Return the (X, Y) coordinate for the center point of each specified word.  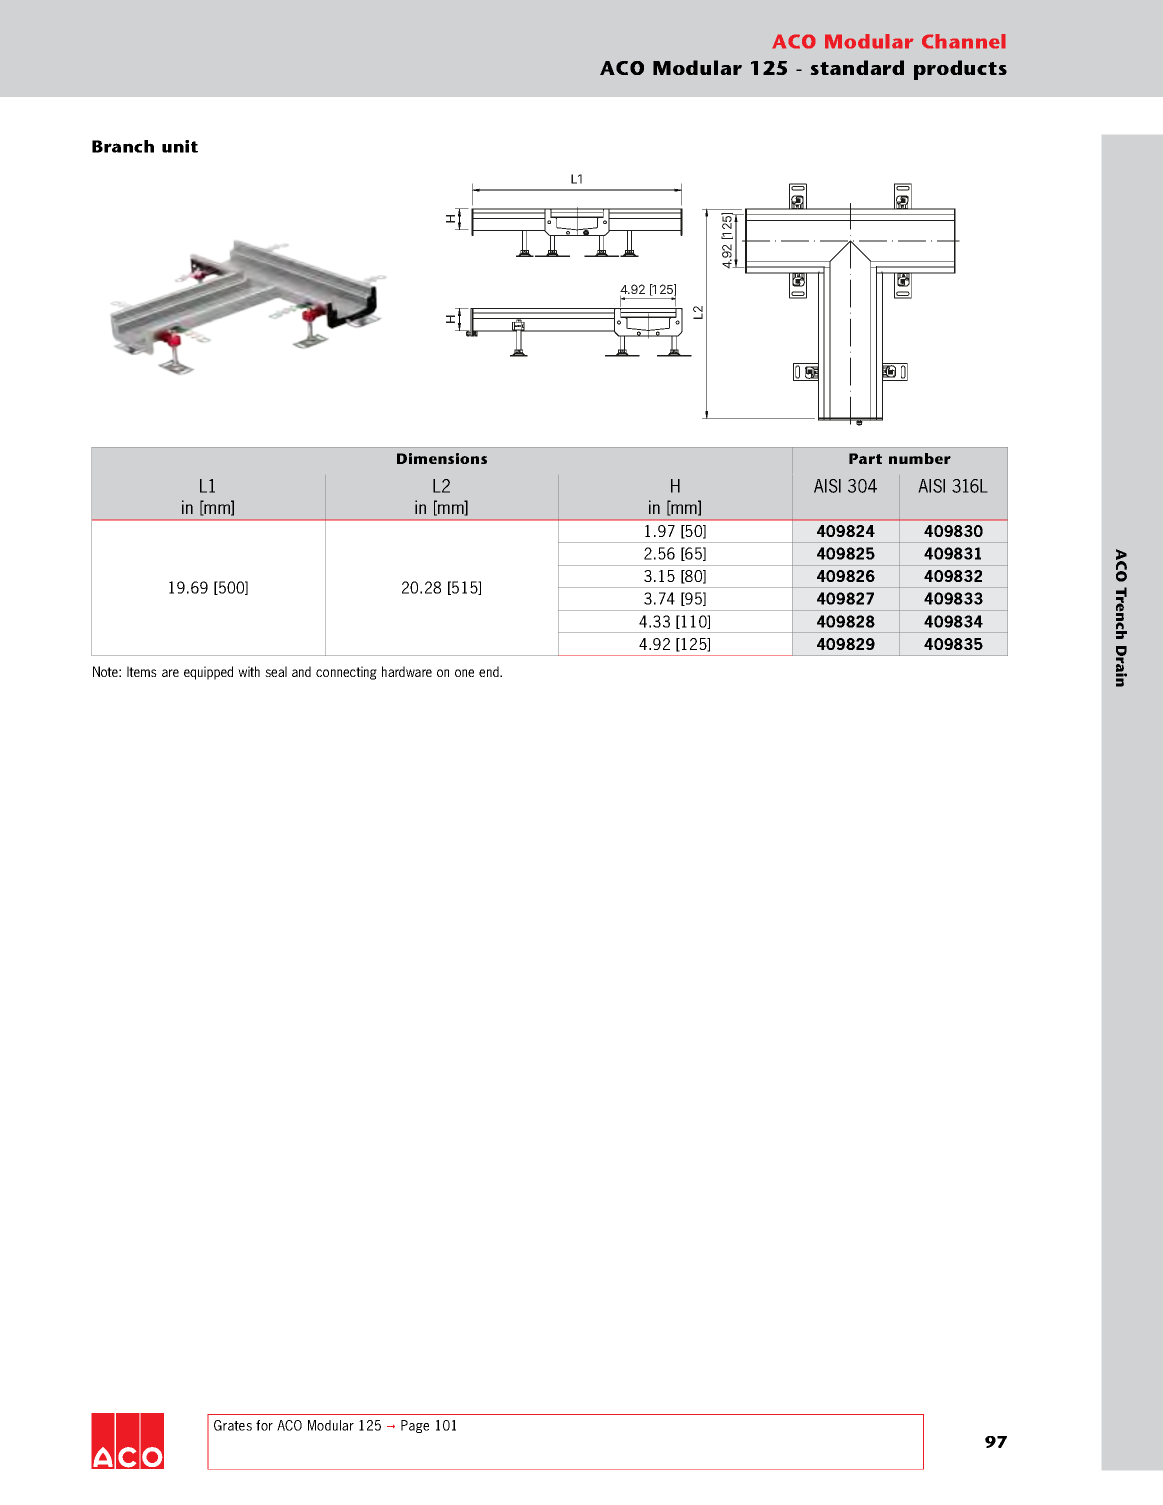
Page (415, 1426)
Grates (233, 1425)
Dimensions (442, 458)
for (264, 1425)
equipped (208, 673)
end (490, 671)
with (249, 671)
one (464, 673)
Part (865, 458)
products (960, 70)
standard (857, 67)
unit (180, 146)
